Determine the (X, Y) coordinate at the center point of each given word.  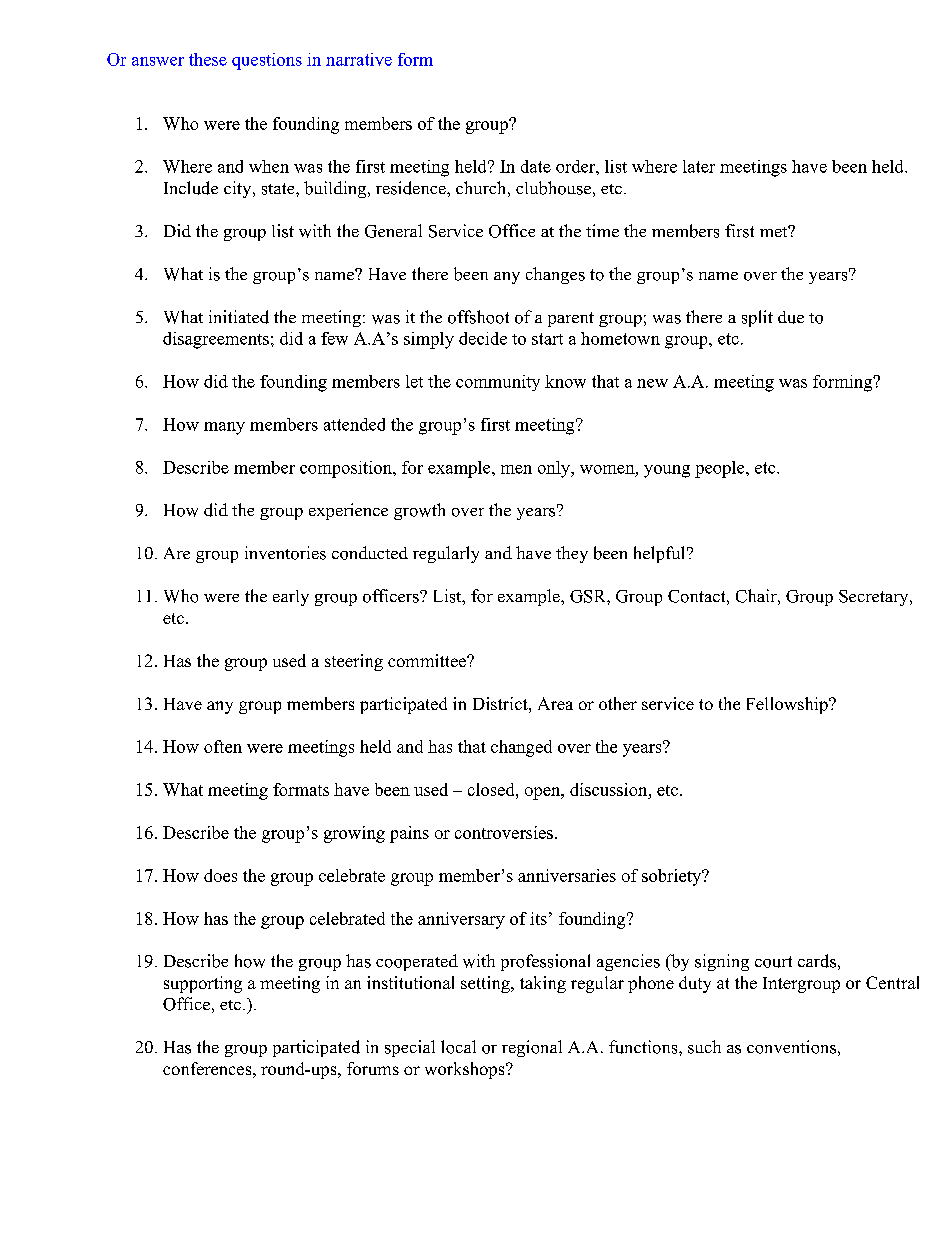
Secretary (875, 598)
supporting (203, 984)
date (536, 166)
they (572, 554)
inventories (285, 553)
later (699, 166)
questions (267, 61)
